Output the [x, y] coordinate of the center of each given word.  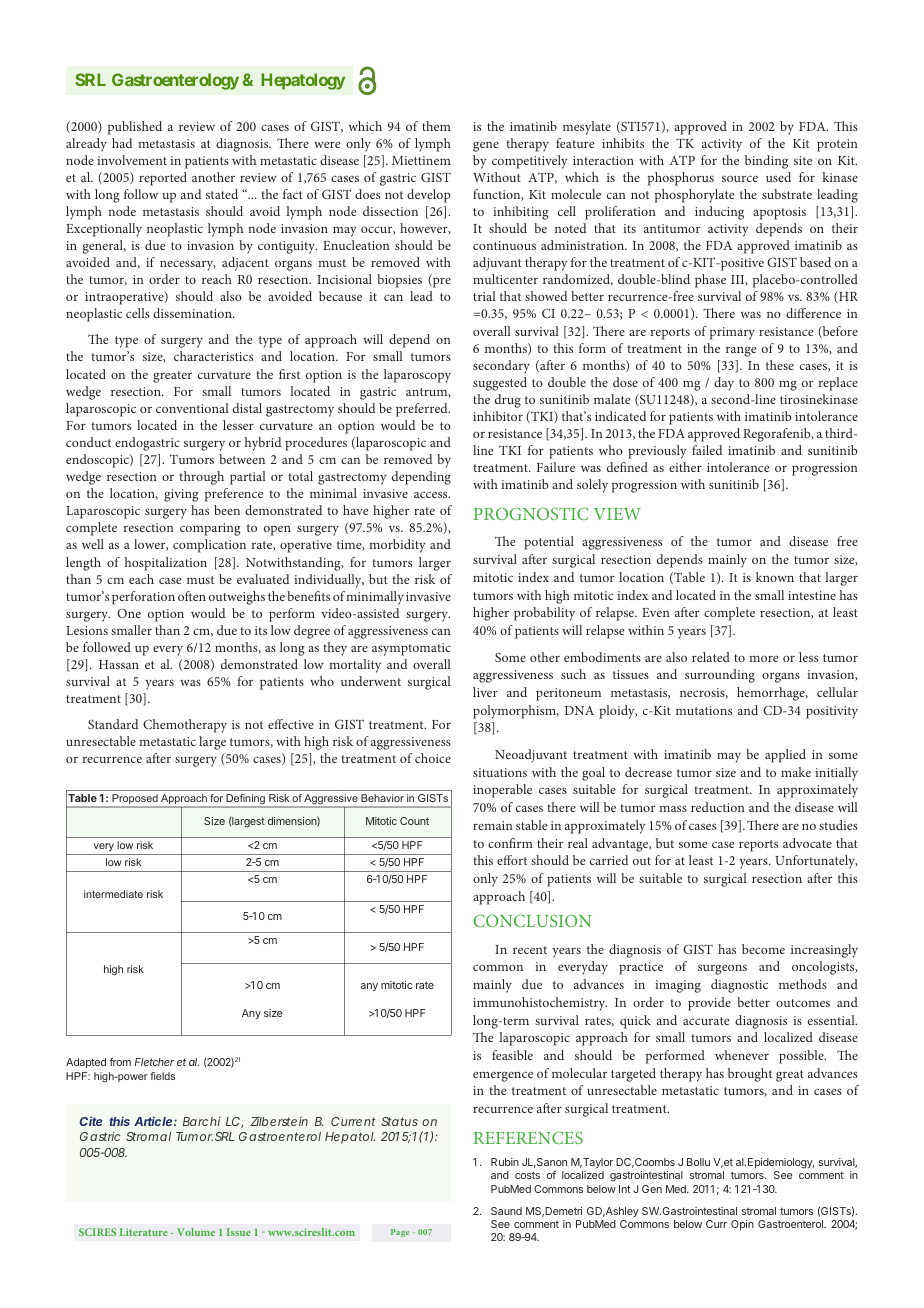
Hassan [119, 664]
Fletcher [154, 1062]
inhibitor [498, 416]
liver [485, 692]
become [763, 949]
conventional [192, 408]
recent [530, 950]
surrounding [720, 676]
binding [766, 162]
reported [163, 179]
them [436, 126]
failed [707, 450]
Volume [196, 1232]
